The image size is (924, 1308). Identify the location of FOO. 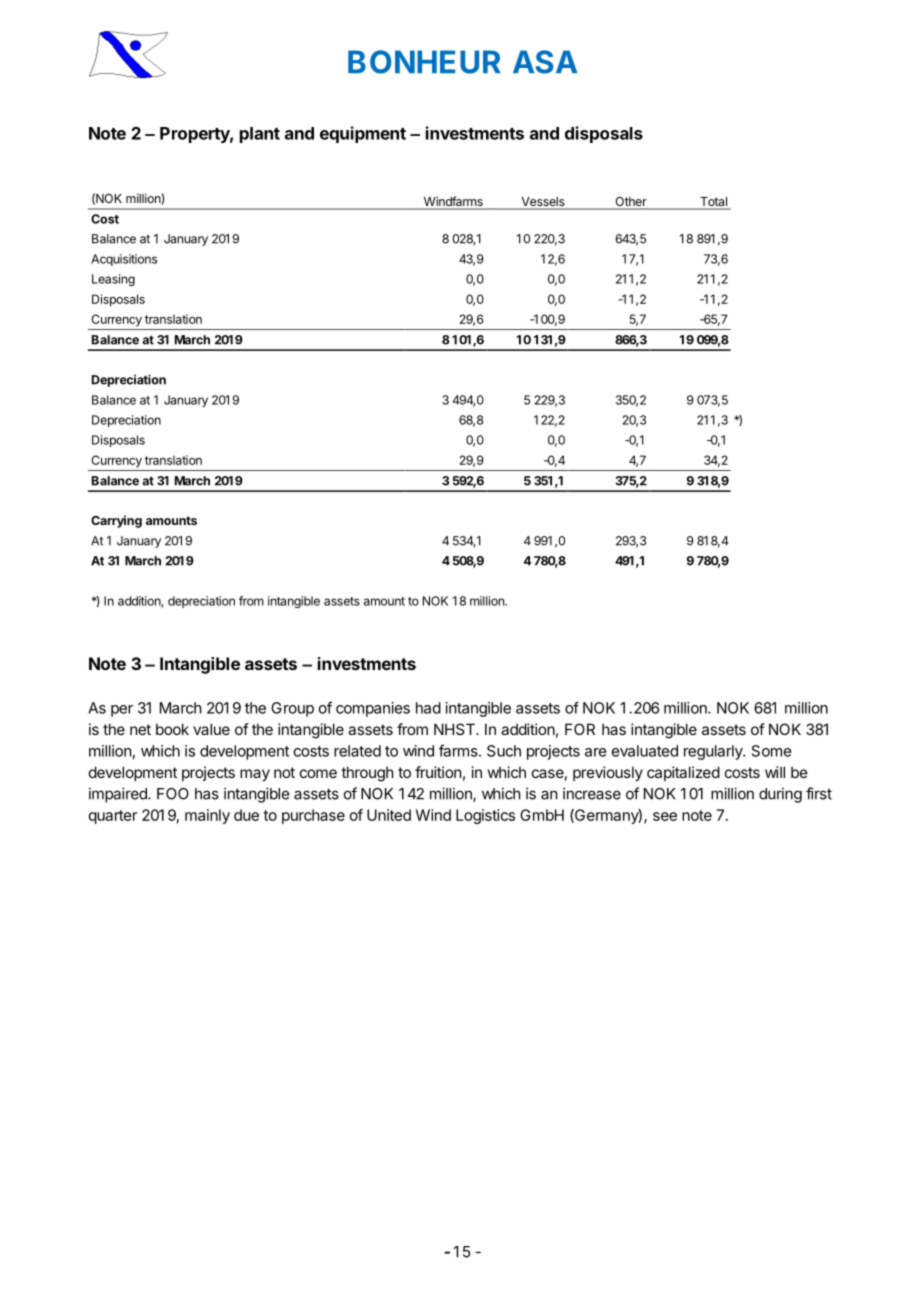
(173, 794).
